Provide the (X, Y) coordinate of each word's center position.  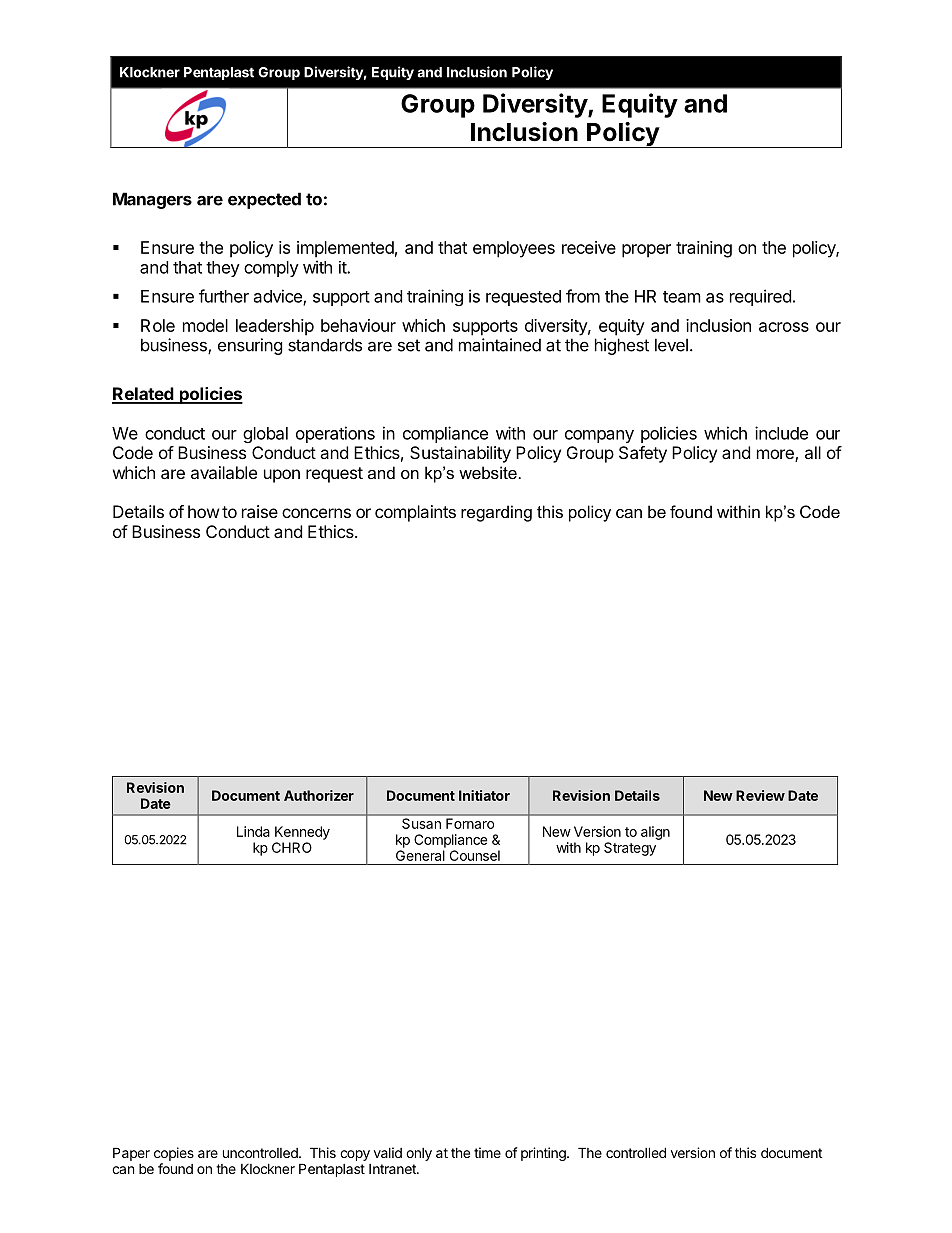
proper (646, 251)
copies (174, 1154)
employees (514, 249)
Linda (253, 831)
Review (760, 795)
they (223, 269)
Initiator (484, 795)
